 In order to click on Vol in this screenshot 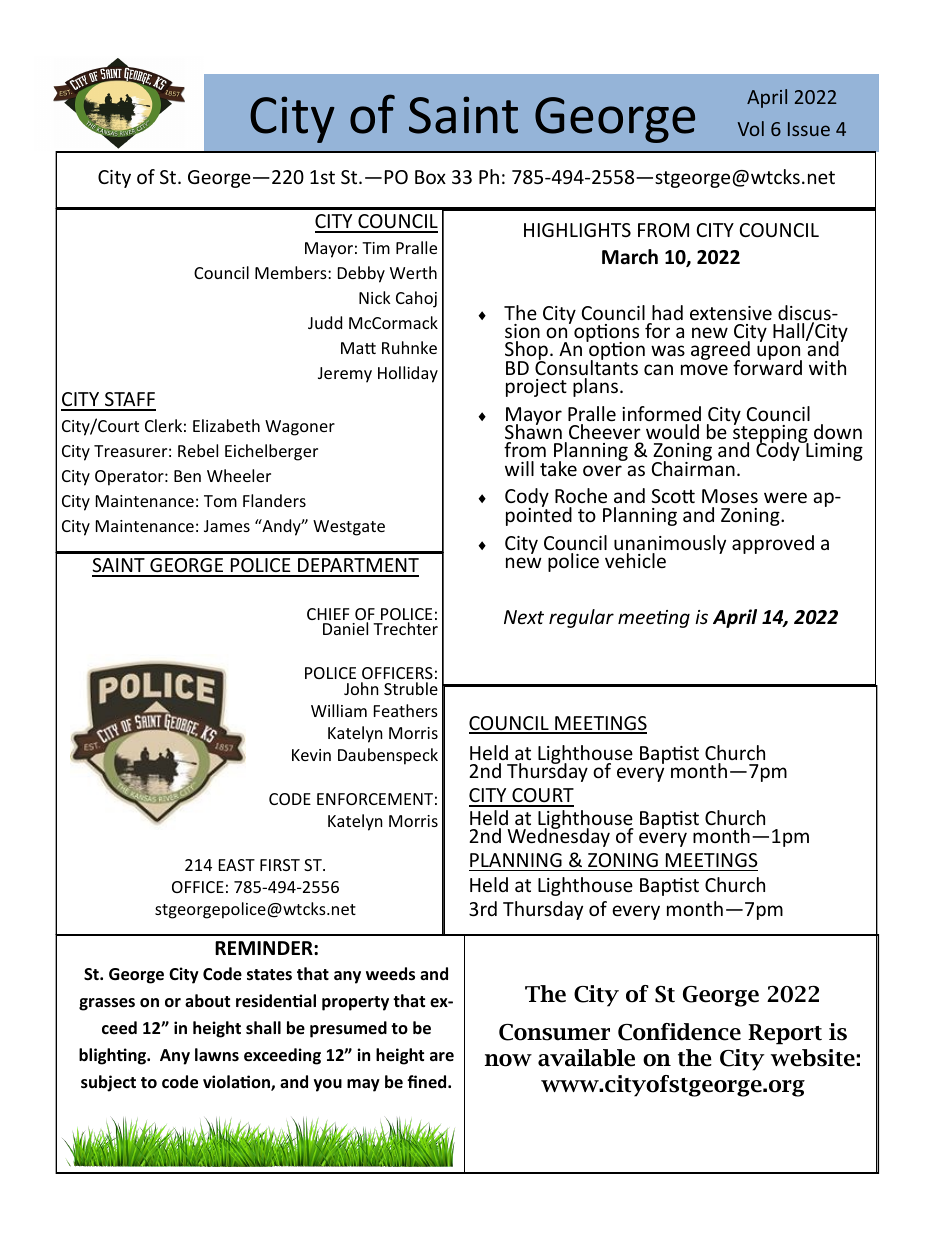, I will do `click(751, 128)`.
